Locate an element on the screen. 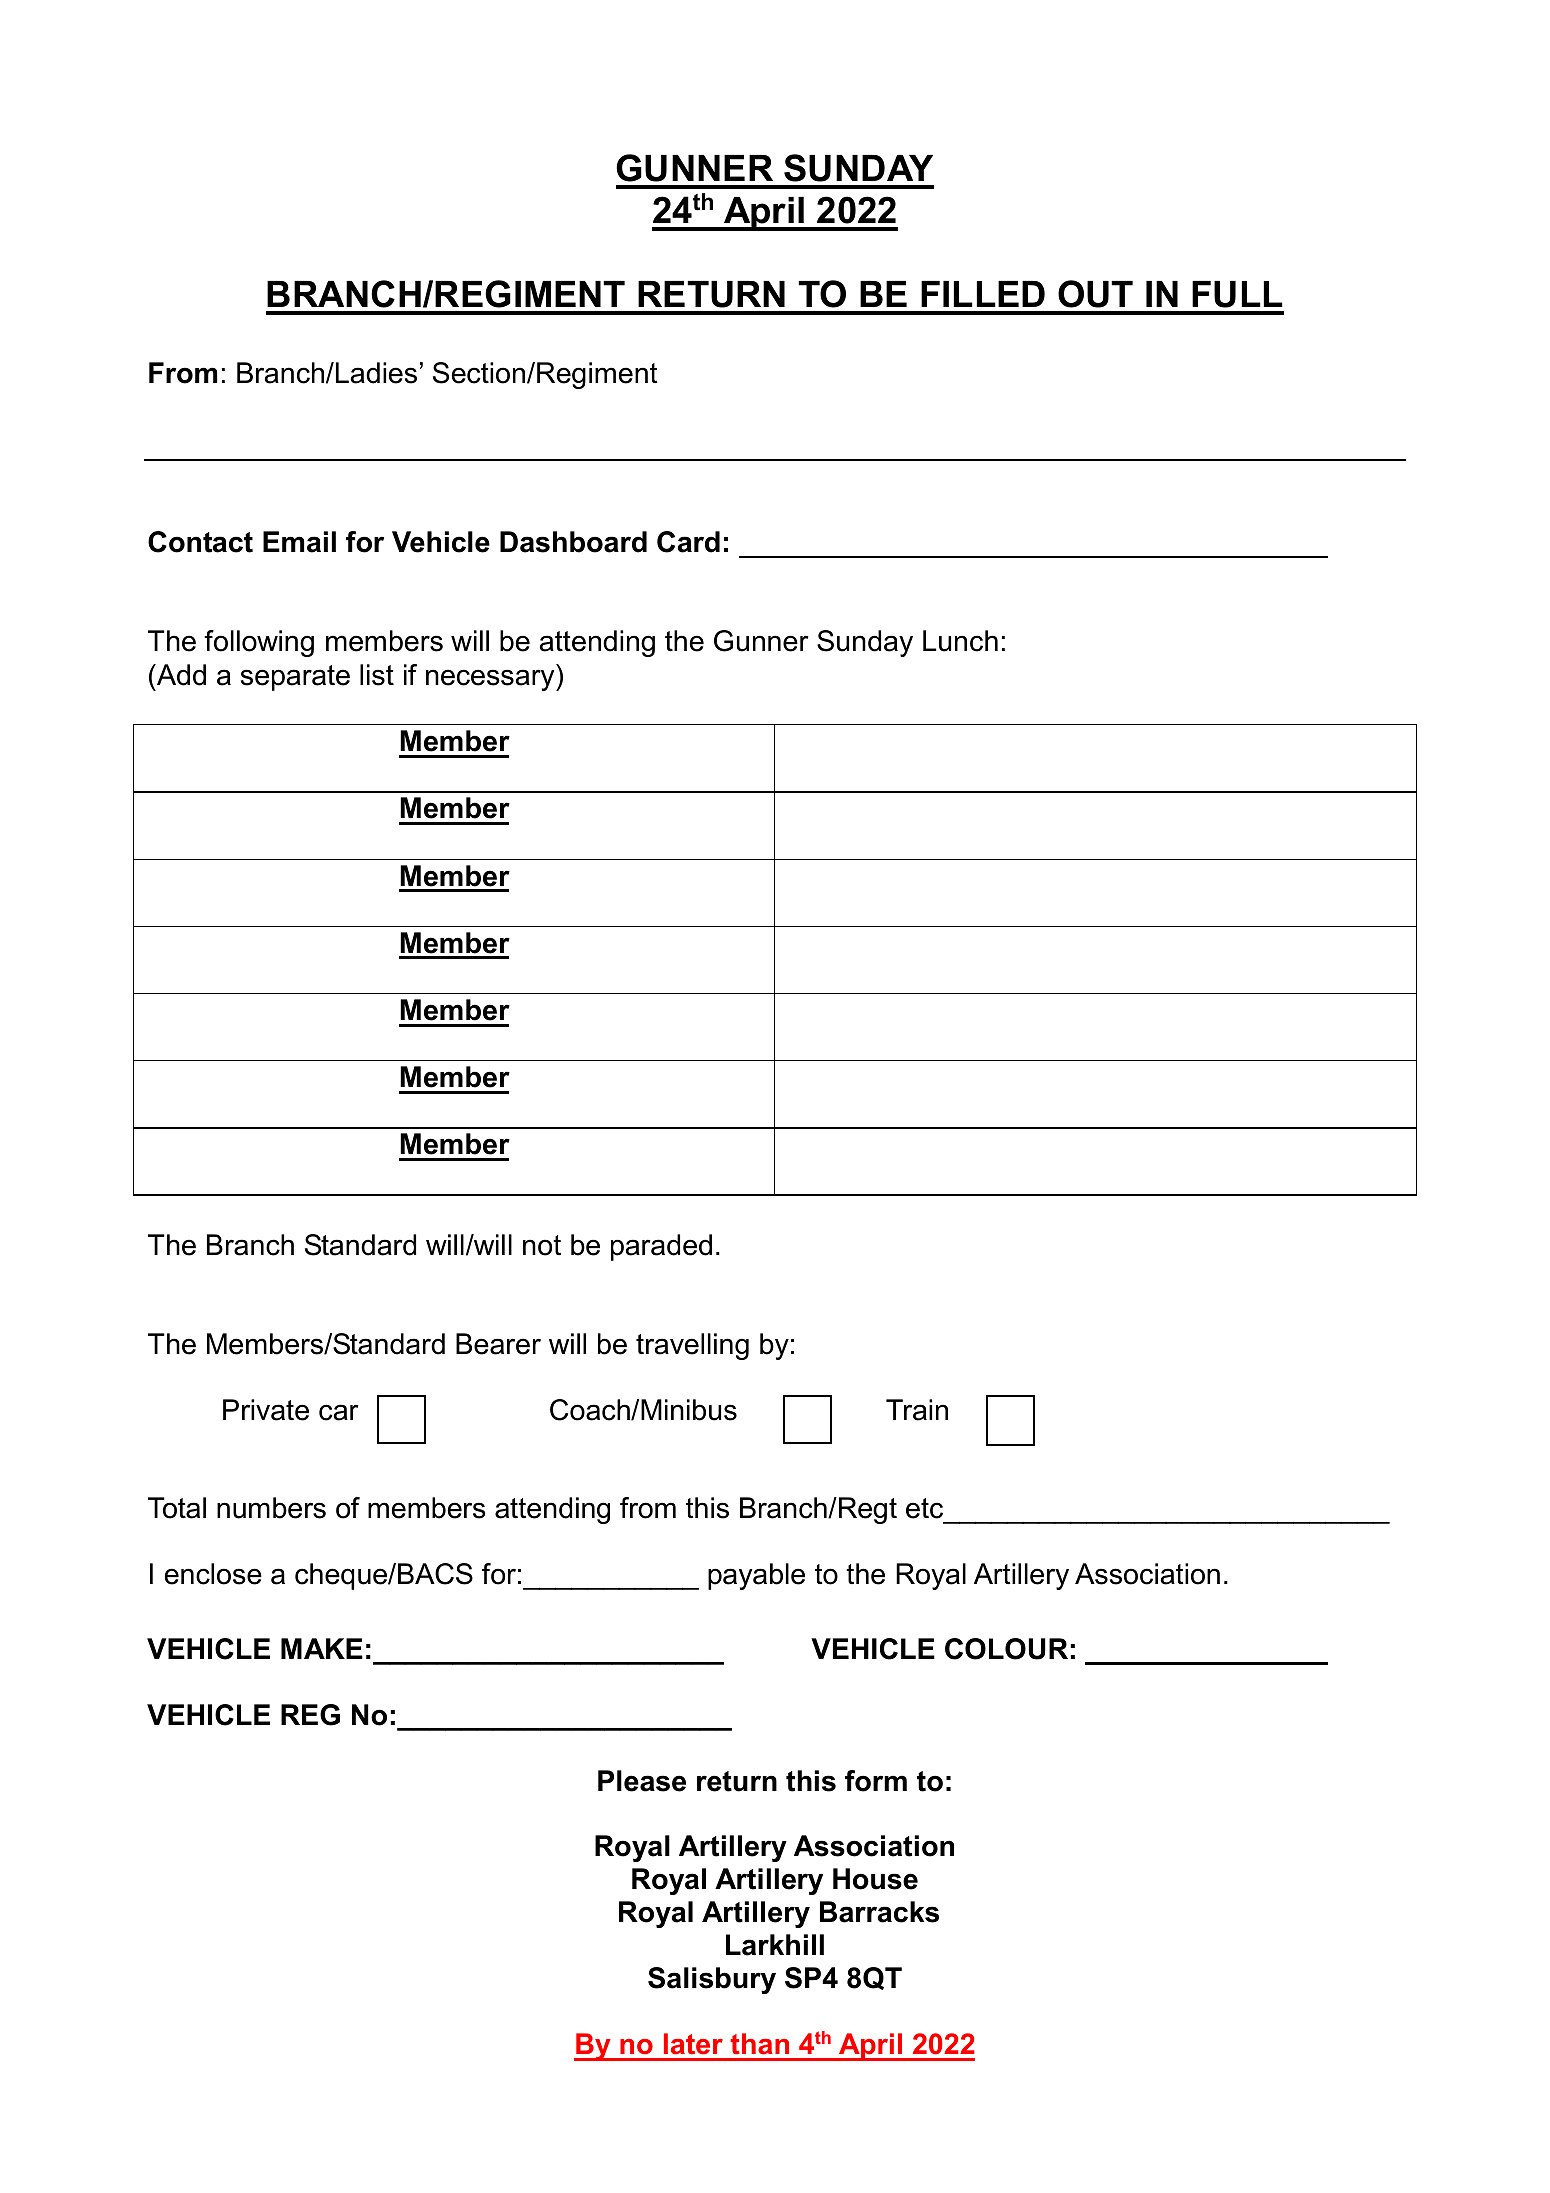 The height and width of the screenshot is (2193, 1550). later is located at coordinates (693, 2044).
